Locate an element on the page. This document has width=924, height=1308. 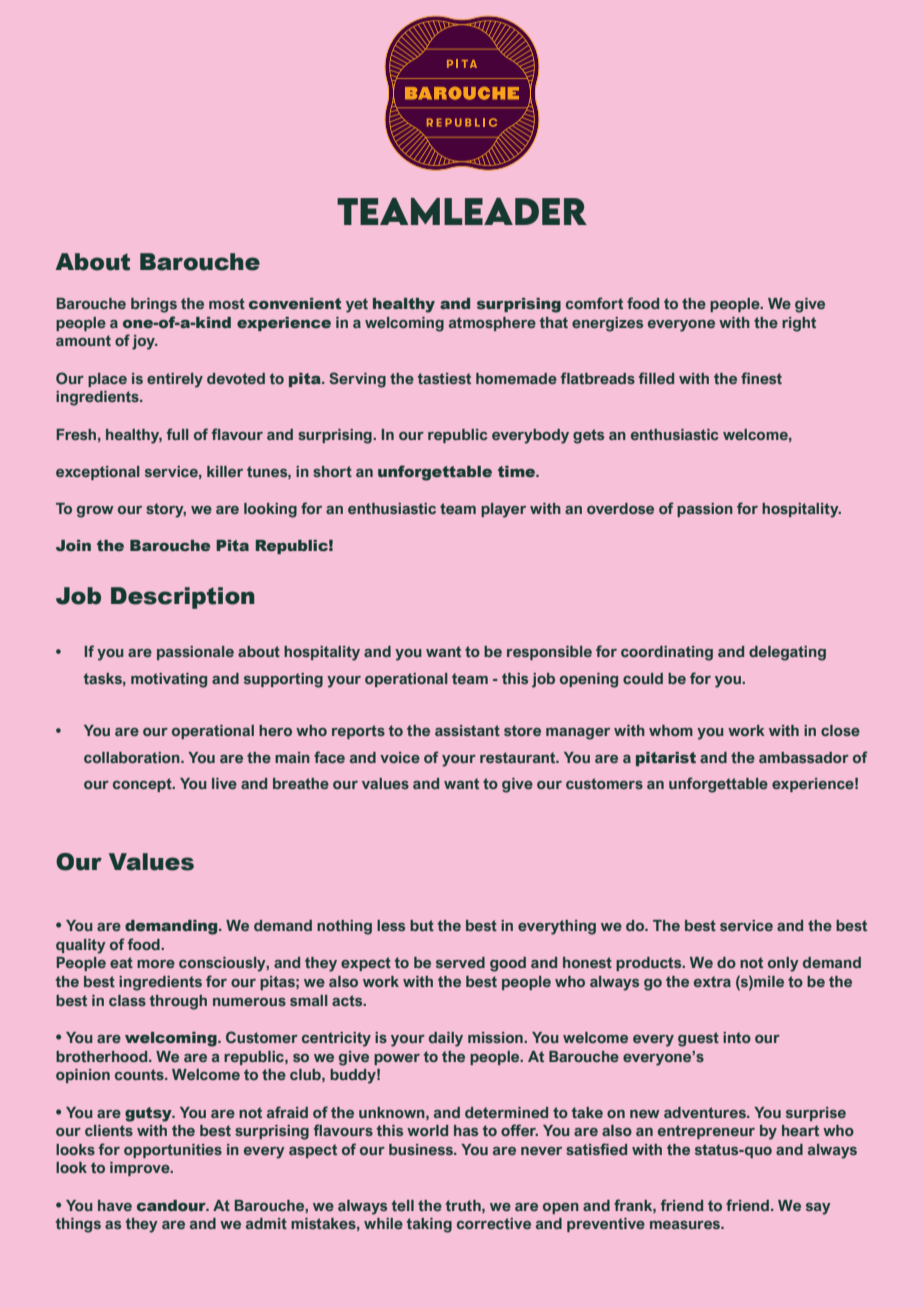
candour is located at coordinates (172, 1206).
